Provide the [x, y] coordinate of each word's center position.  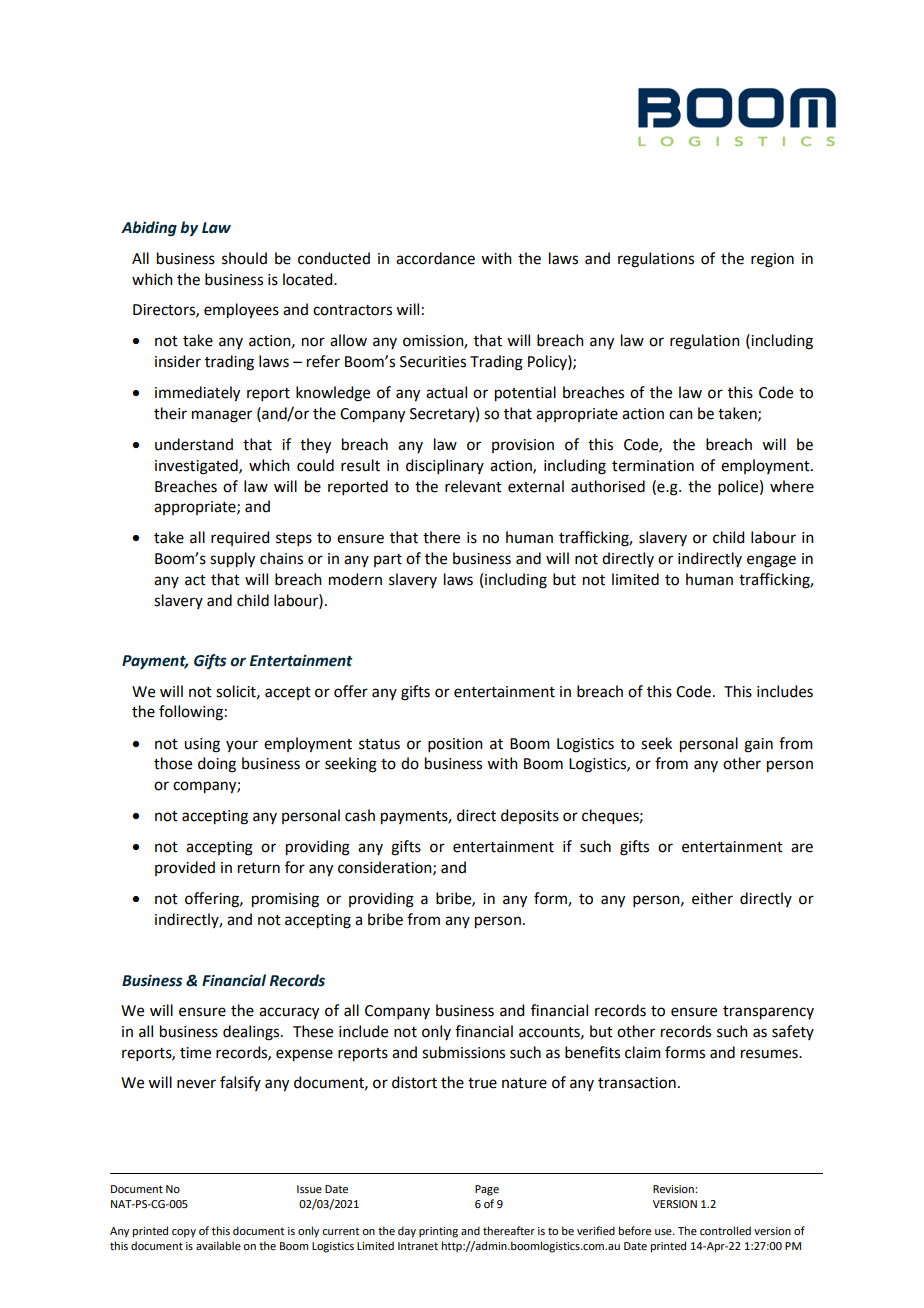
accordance [435, 258]
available [218, 1245]
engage [771, 561]
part [388, 560]
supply [232, 560]
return [259, 868]
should [244, 258]
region [772, 260]
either [712, 898]
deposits [530, 816]
